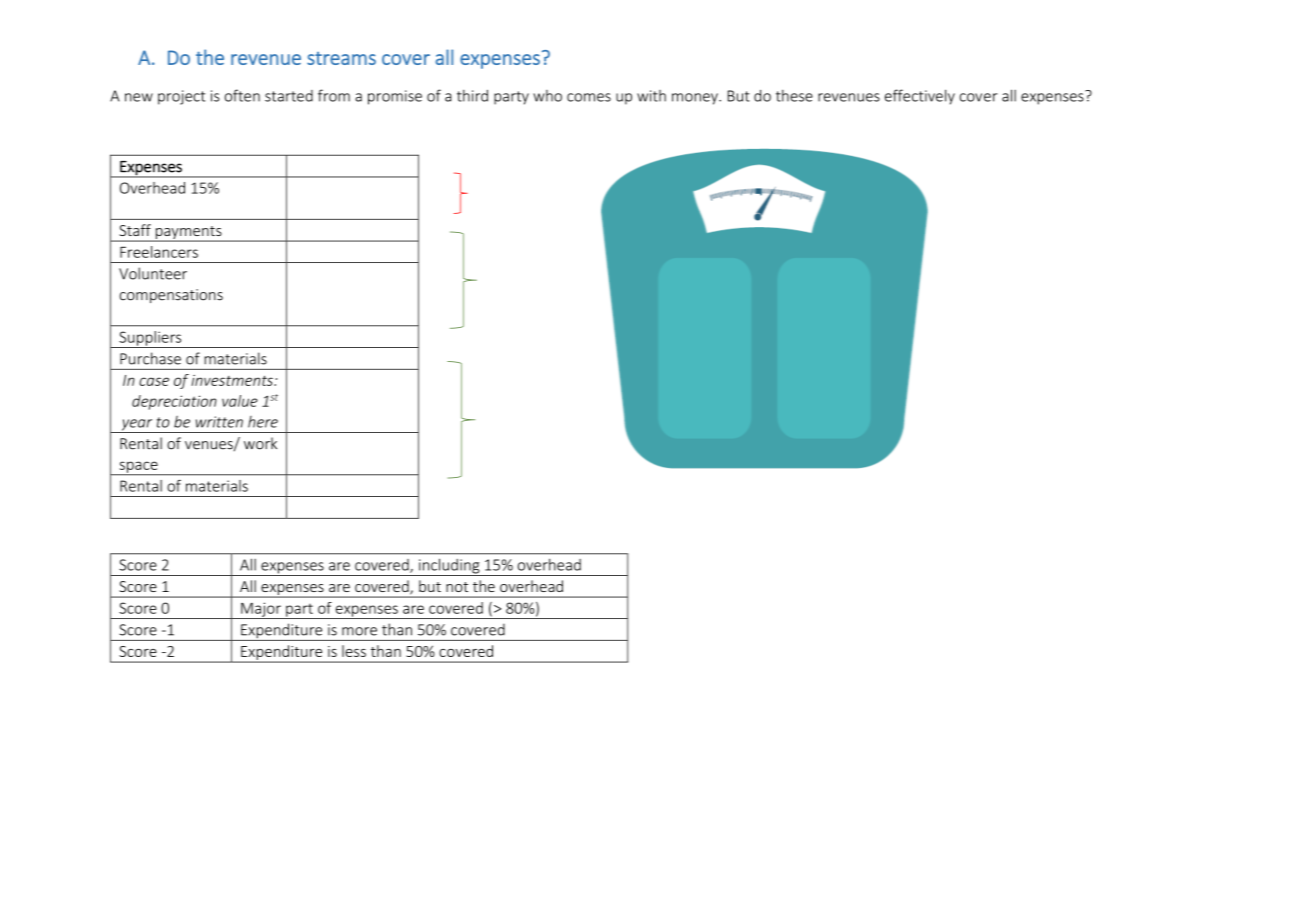  What do you see at coordinates (920, 97) in the page?
I see `effectively` at bounding box center [920, 97].
